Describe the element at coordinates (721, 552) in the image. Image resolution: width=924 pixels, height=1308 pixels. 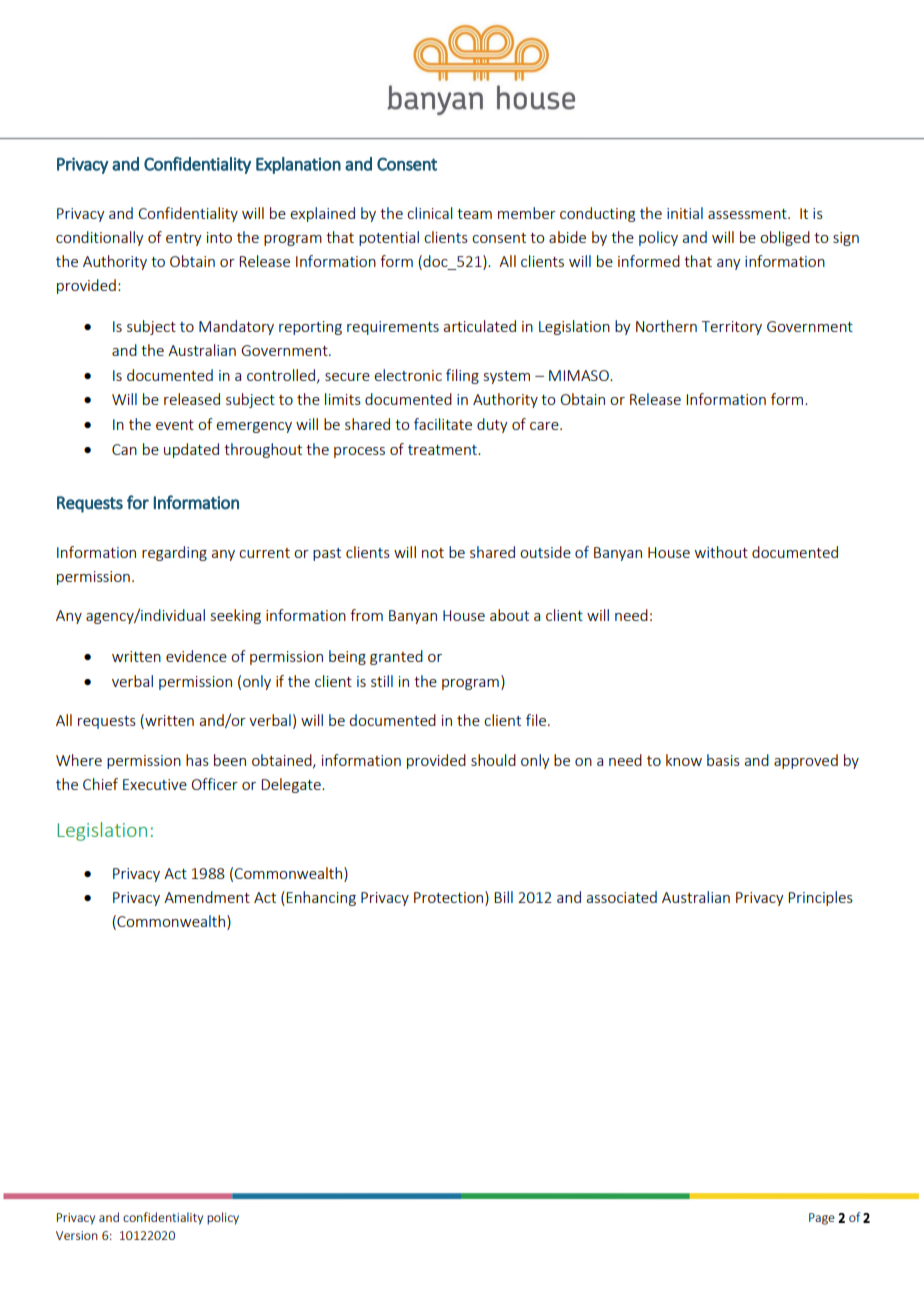
I see `without` at that location.
